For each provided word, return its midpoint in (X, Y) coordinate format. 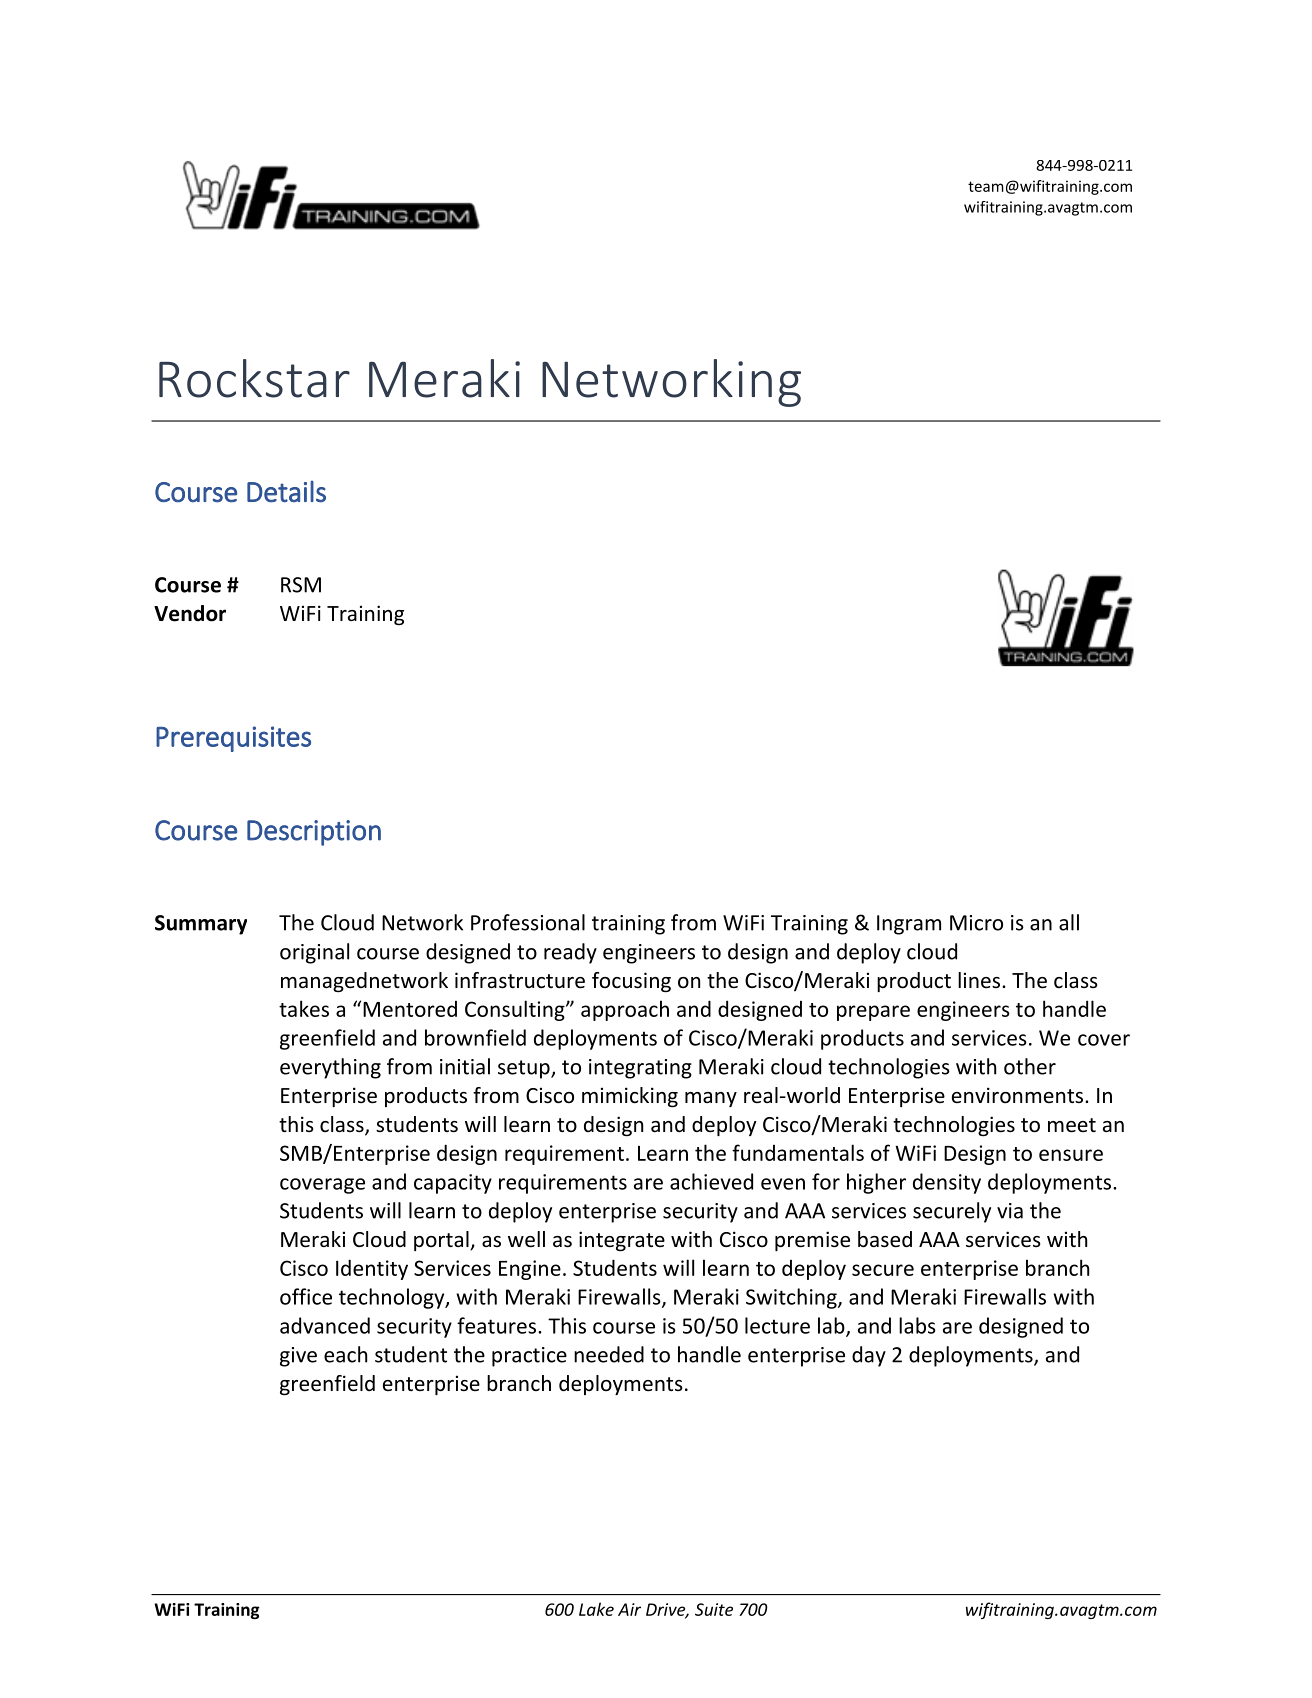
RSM (301, 585)
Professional (528, 922)
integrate (622, 1241)
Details (286, 492)
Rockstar (254, 378)
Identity (372, 1269)
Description (314, 833)
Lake (596, 1609)
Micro (976, 923)
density (947, 1183)
